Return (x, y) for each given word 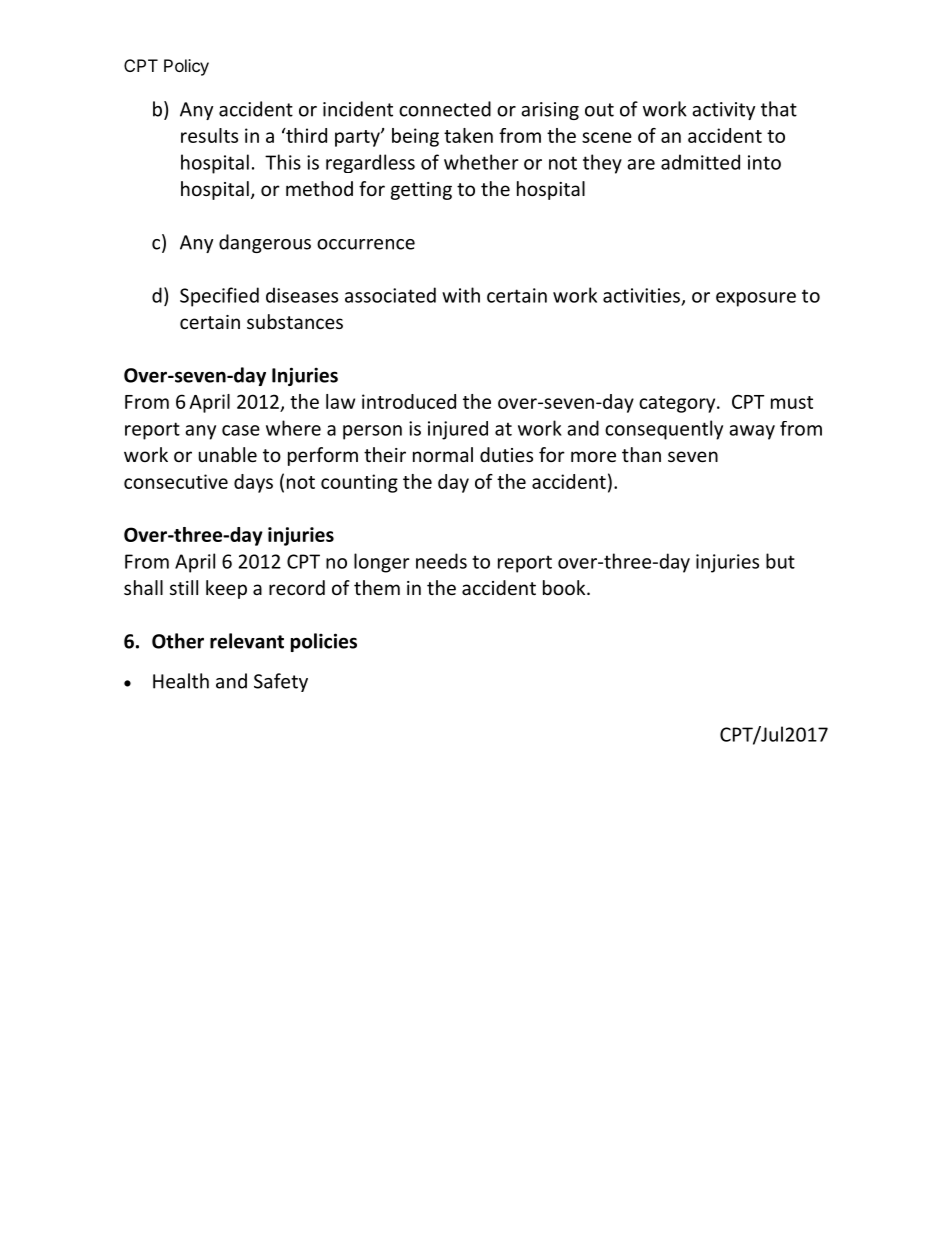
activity (723, 111)
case (241, 430)
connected (445, 109)
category (678, 404)
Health (181, 681)
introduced (409, 401)
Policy (186, 67)
